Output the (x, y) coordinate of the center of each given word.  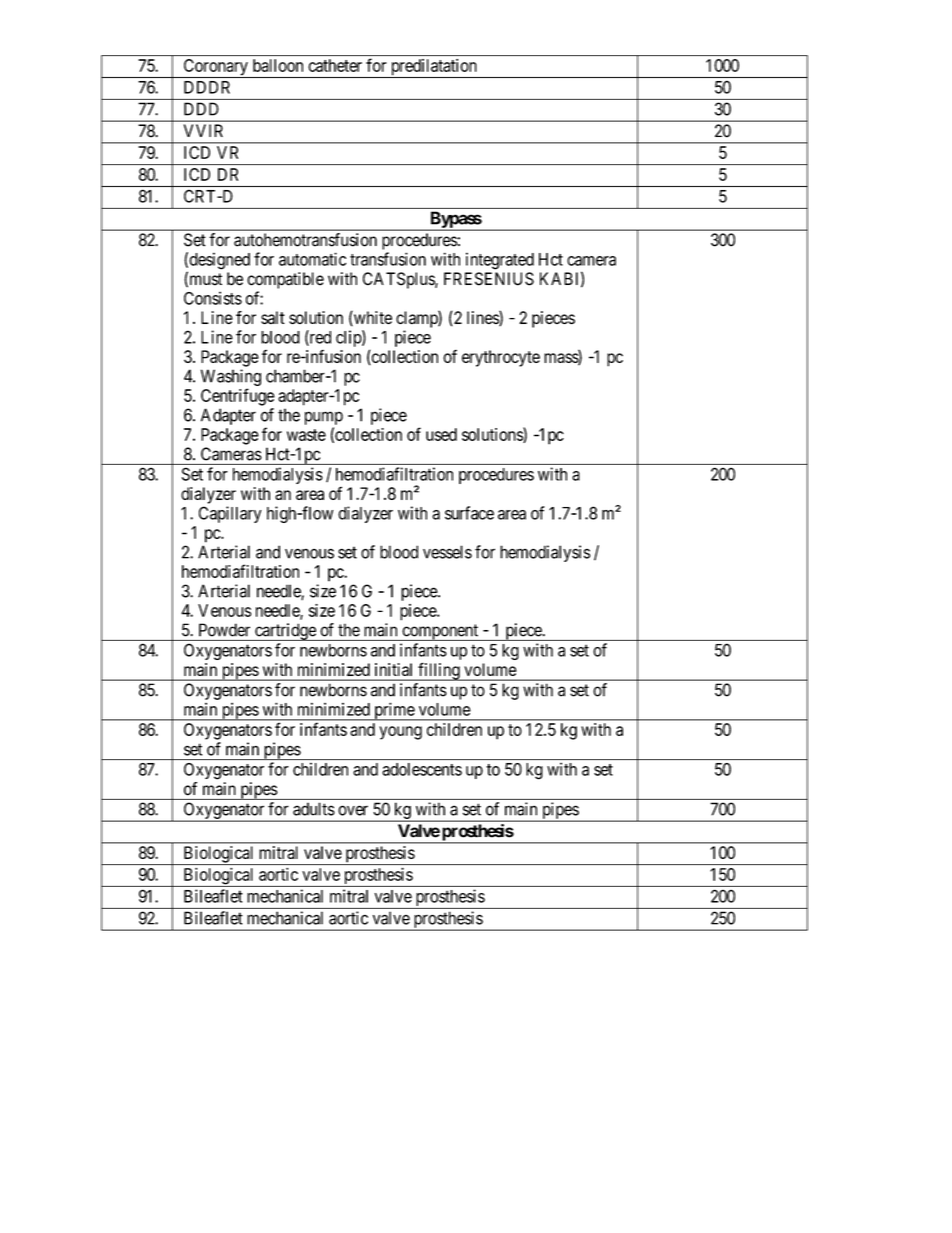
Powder (224, 630)
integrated (500, 261)
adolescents (422, 769)
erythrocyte (501, 358)
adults (314, 809)
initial (393, 669)
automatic (312, 259)
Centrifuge (238, 397)
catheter (335, 65)
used (441, 434)
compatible (285, 280)
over (353, 810)
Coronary (215, 68)
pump (324, 418)
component (440, 632)
